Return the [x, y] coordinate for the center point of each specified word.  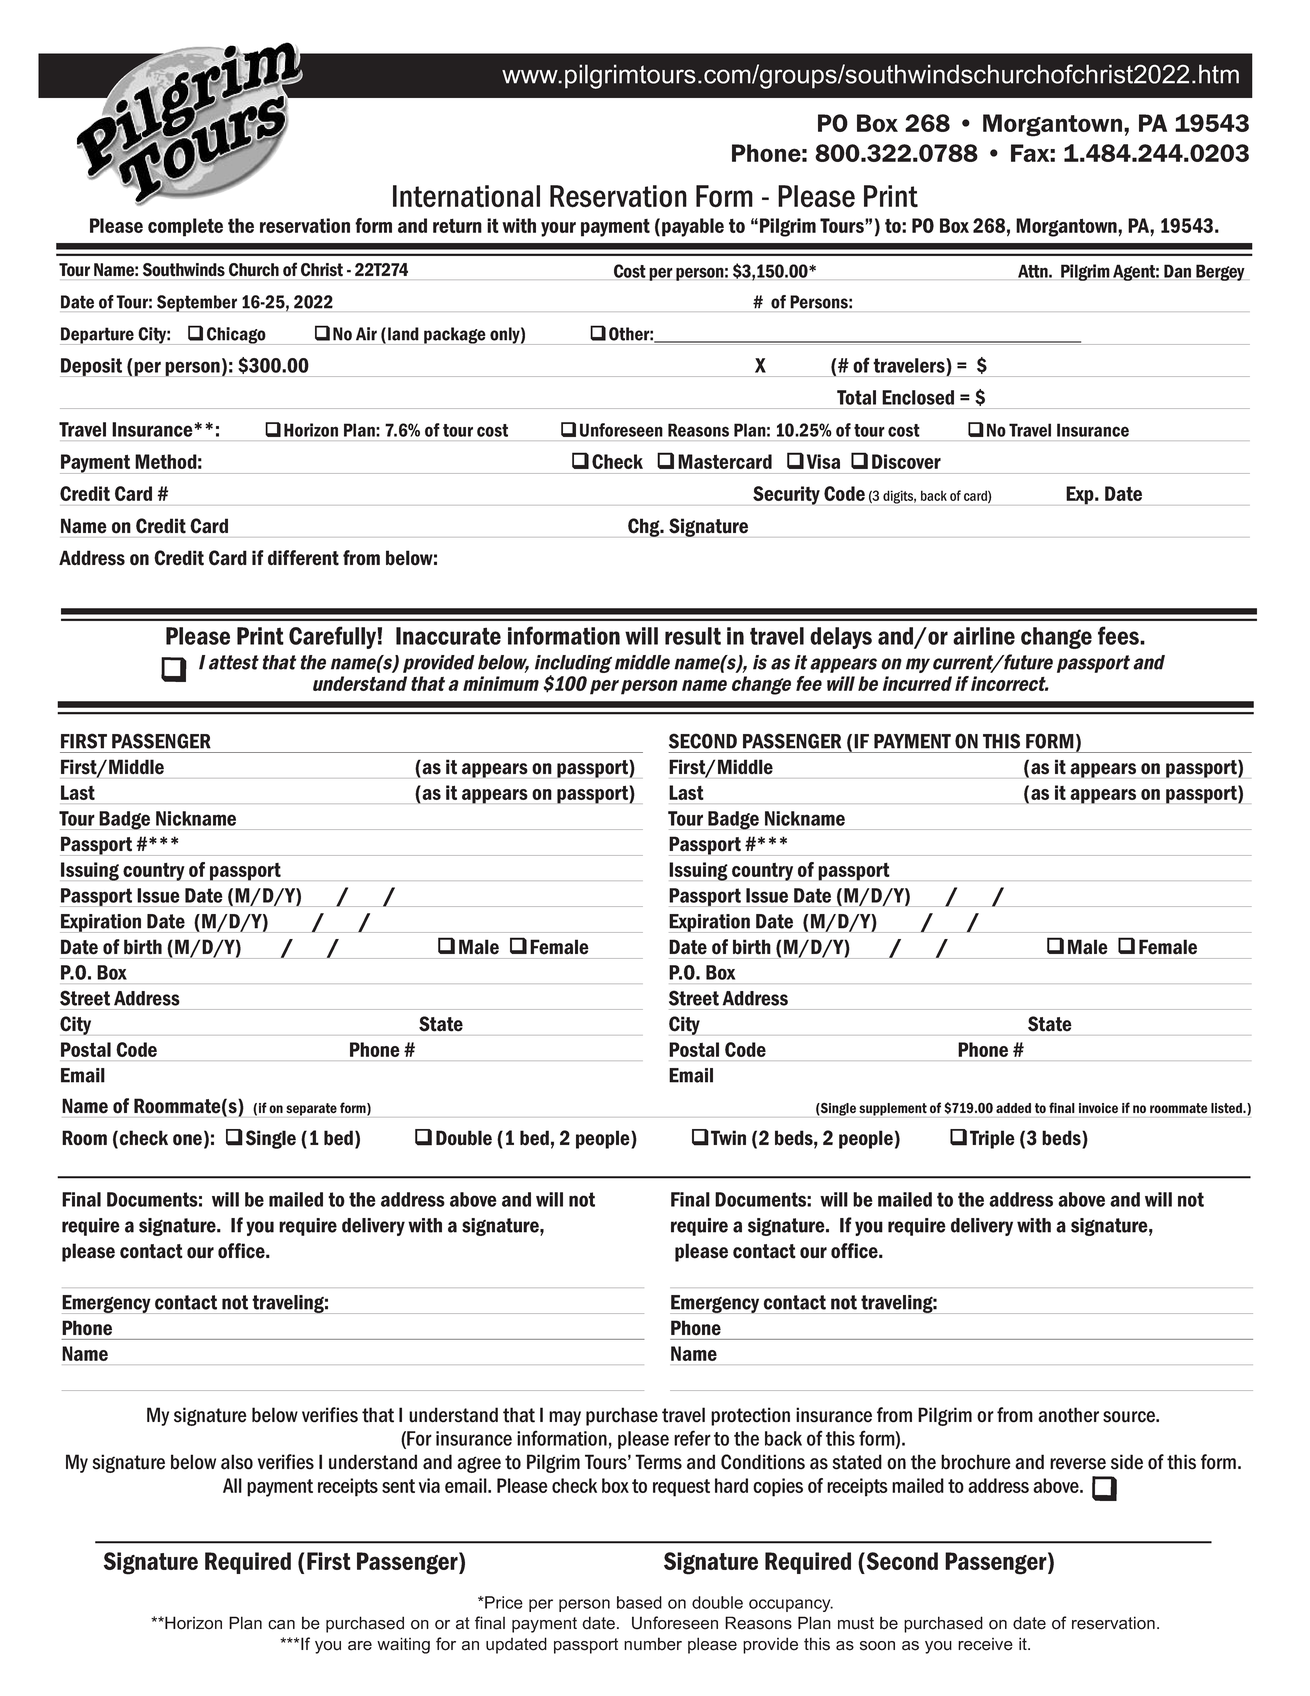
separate [311, 1109]
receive [985, 1644]
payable [693, 227]
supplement [893, 1109]
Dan [1177, 271]
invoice [1098, 1108]
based [639, 1602]
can [281, 1625]
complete [185, 227]
